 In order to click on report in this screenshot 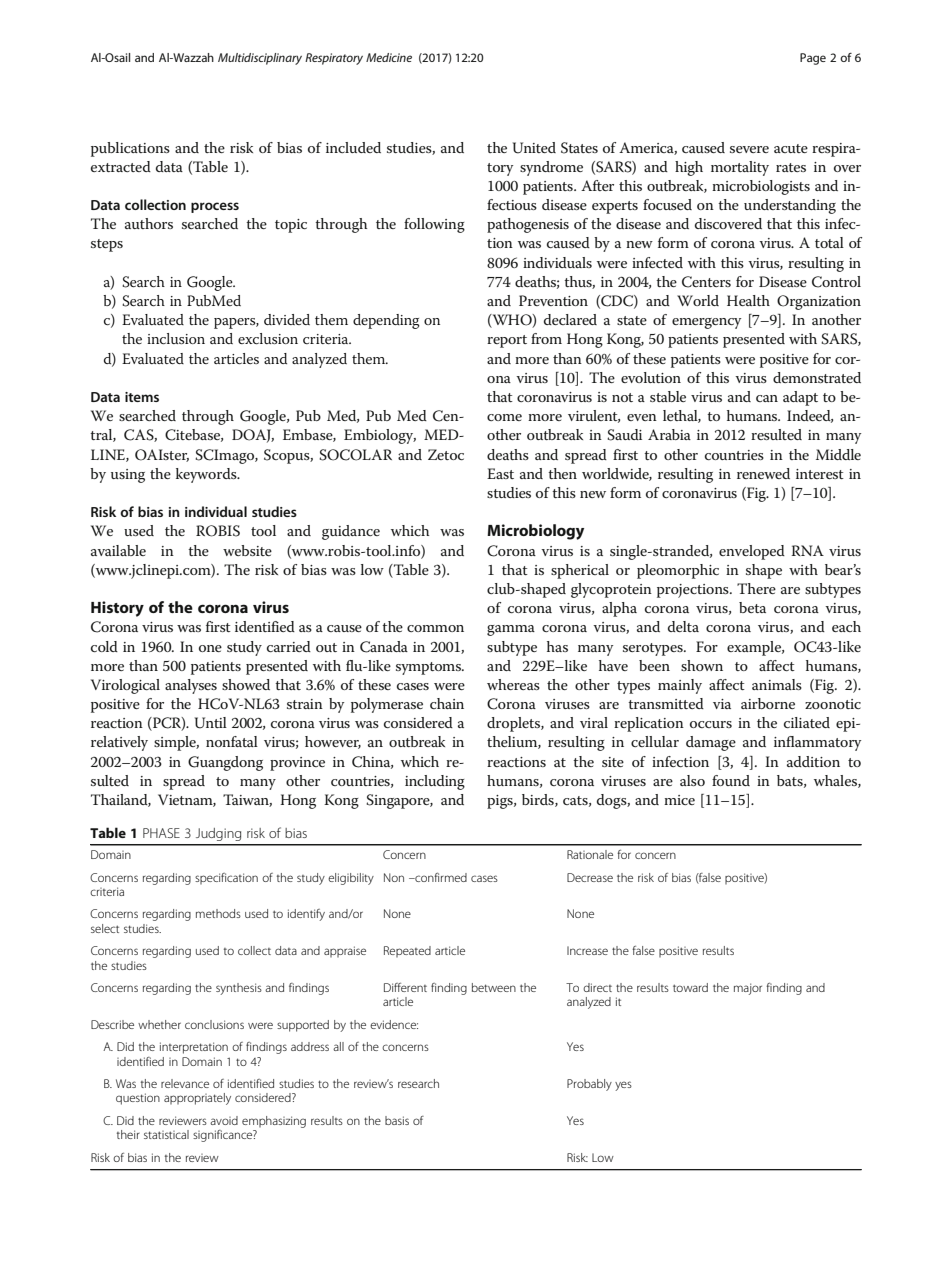, I will do `click(507, 341)`.
